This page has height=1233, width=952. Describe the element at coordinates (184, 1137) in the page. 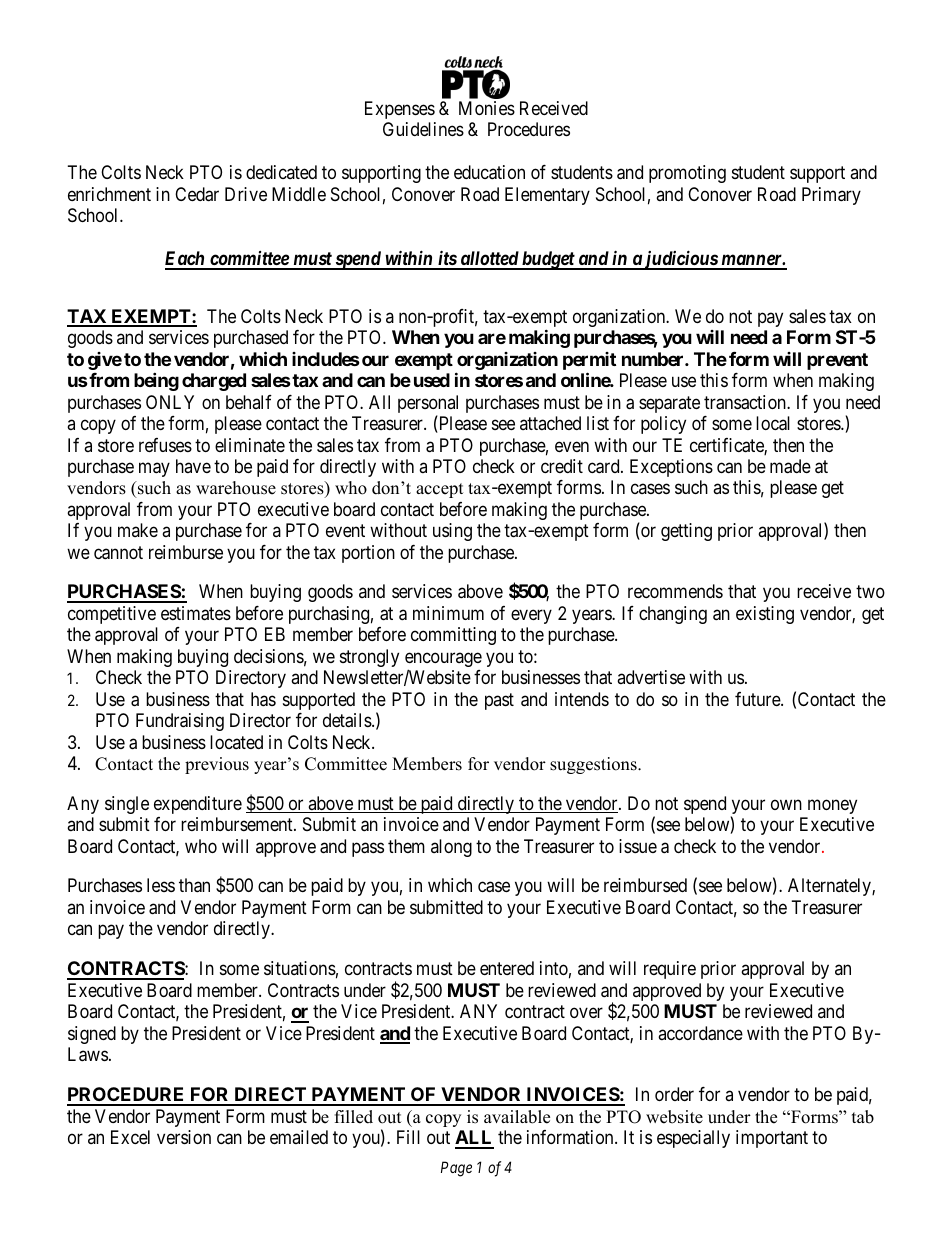

I see `version` at that location.
